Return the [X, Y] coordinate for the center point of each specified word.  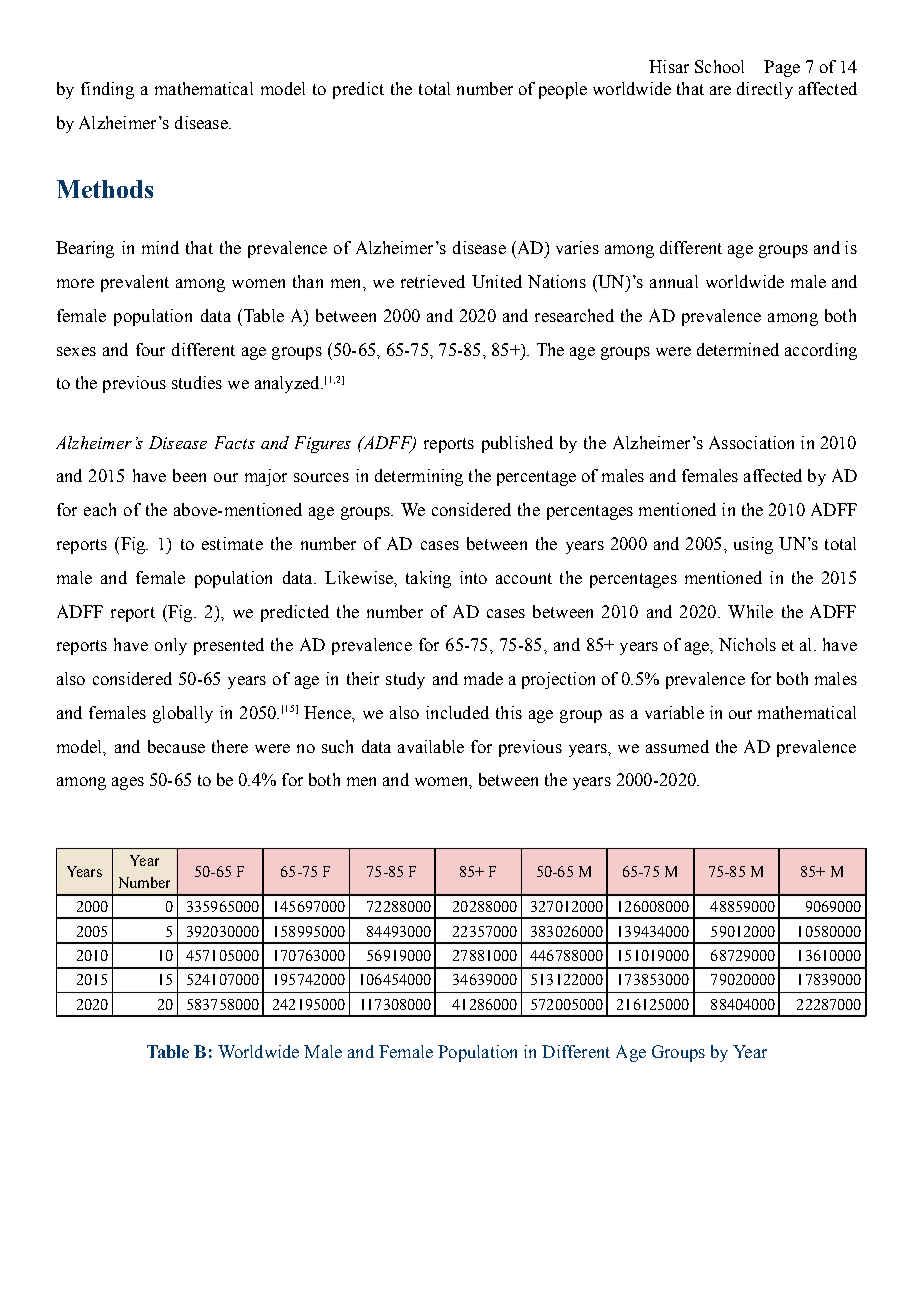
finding [107, 90]
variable [674, 712]
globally [183, 714]
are [720, 90]
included [457, 712]
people [563, 90]
